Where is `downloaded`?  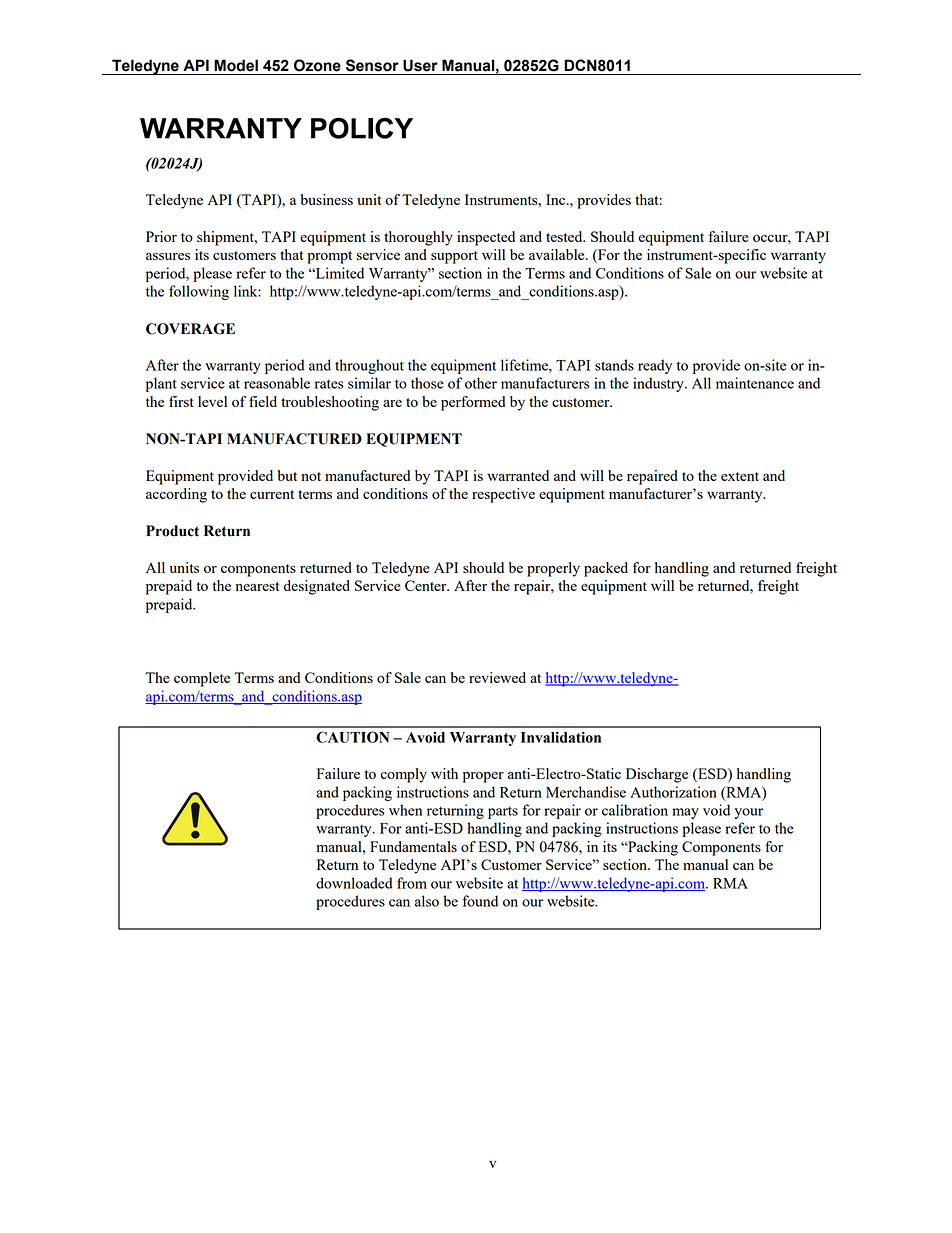
downloaded is located at coordinates (354, 883).
